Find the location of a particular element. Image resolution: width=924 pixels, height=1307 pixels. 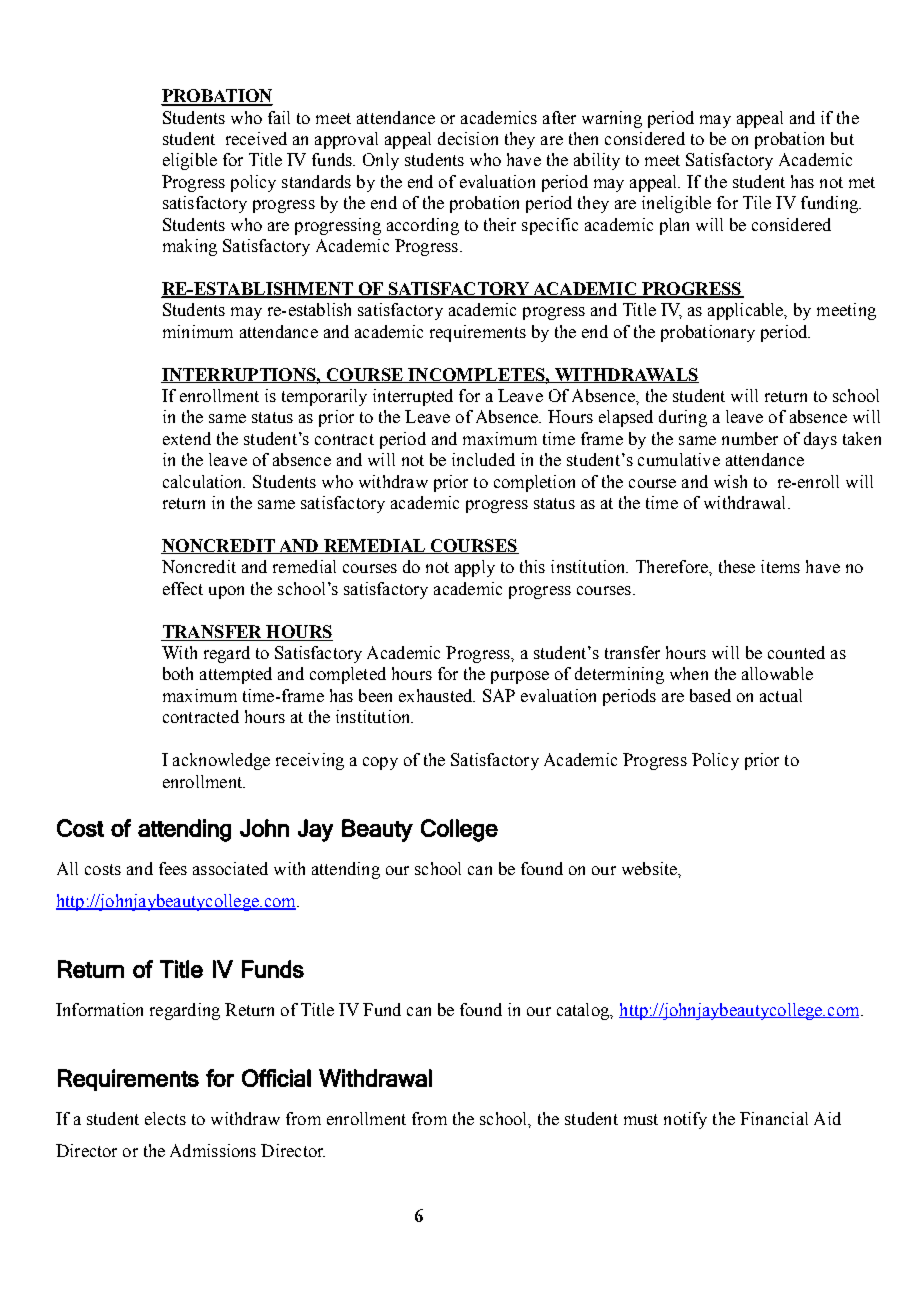

both is located at coordinates (178, 673).
